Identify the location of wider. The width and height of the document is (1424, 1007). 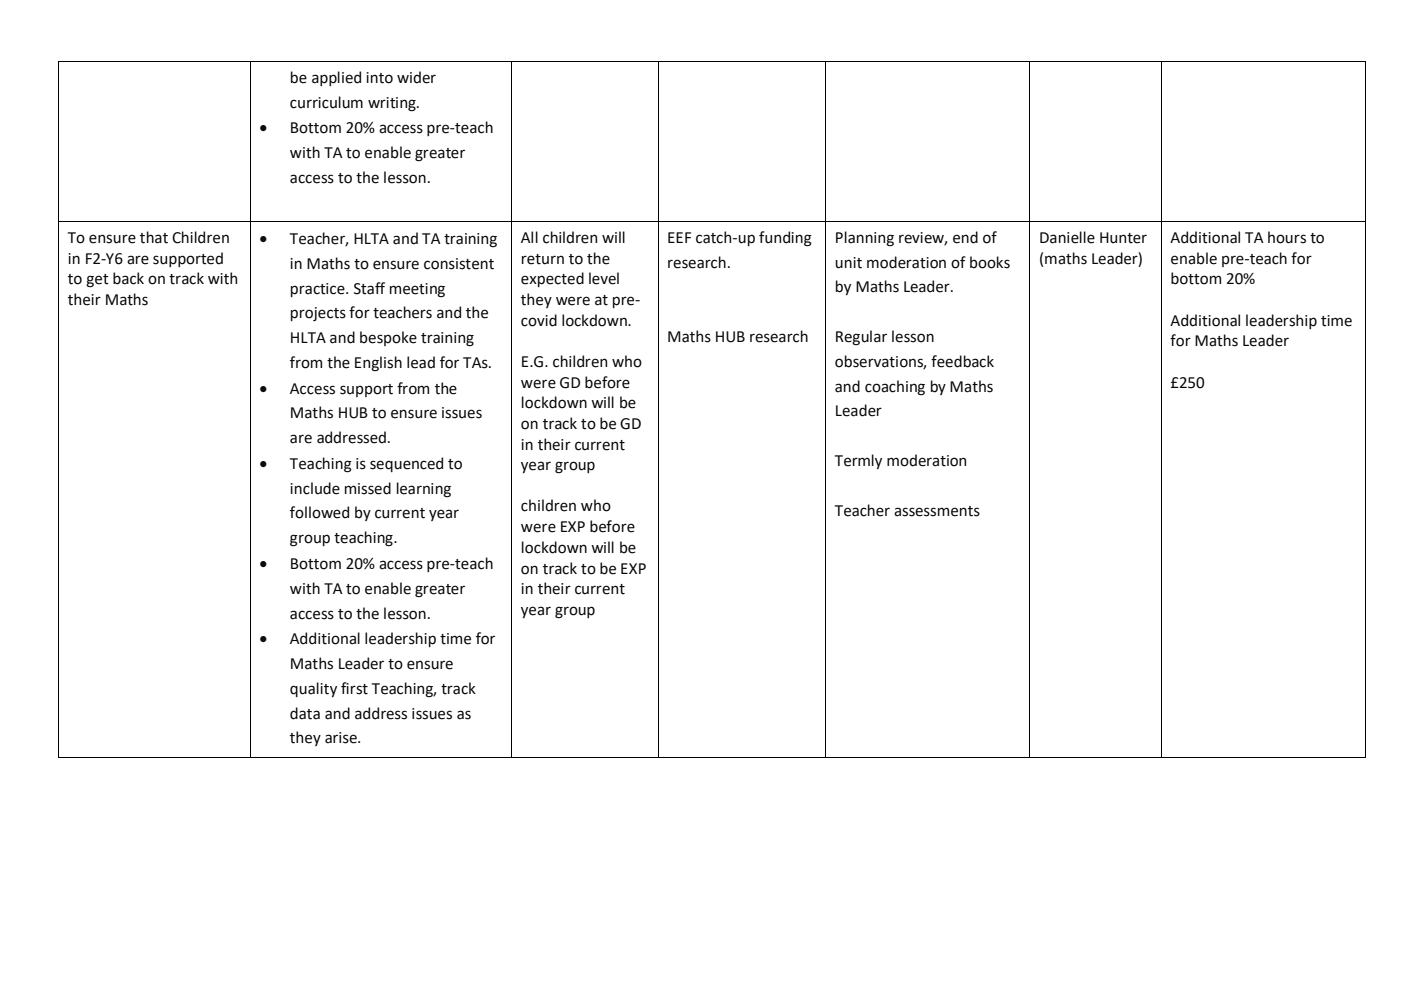
(416, 77).
